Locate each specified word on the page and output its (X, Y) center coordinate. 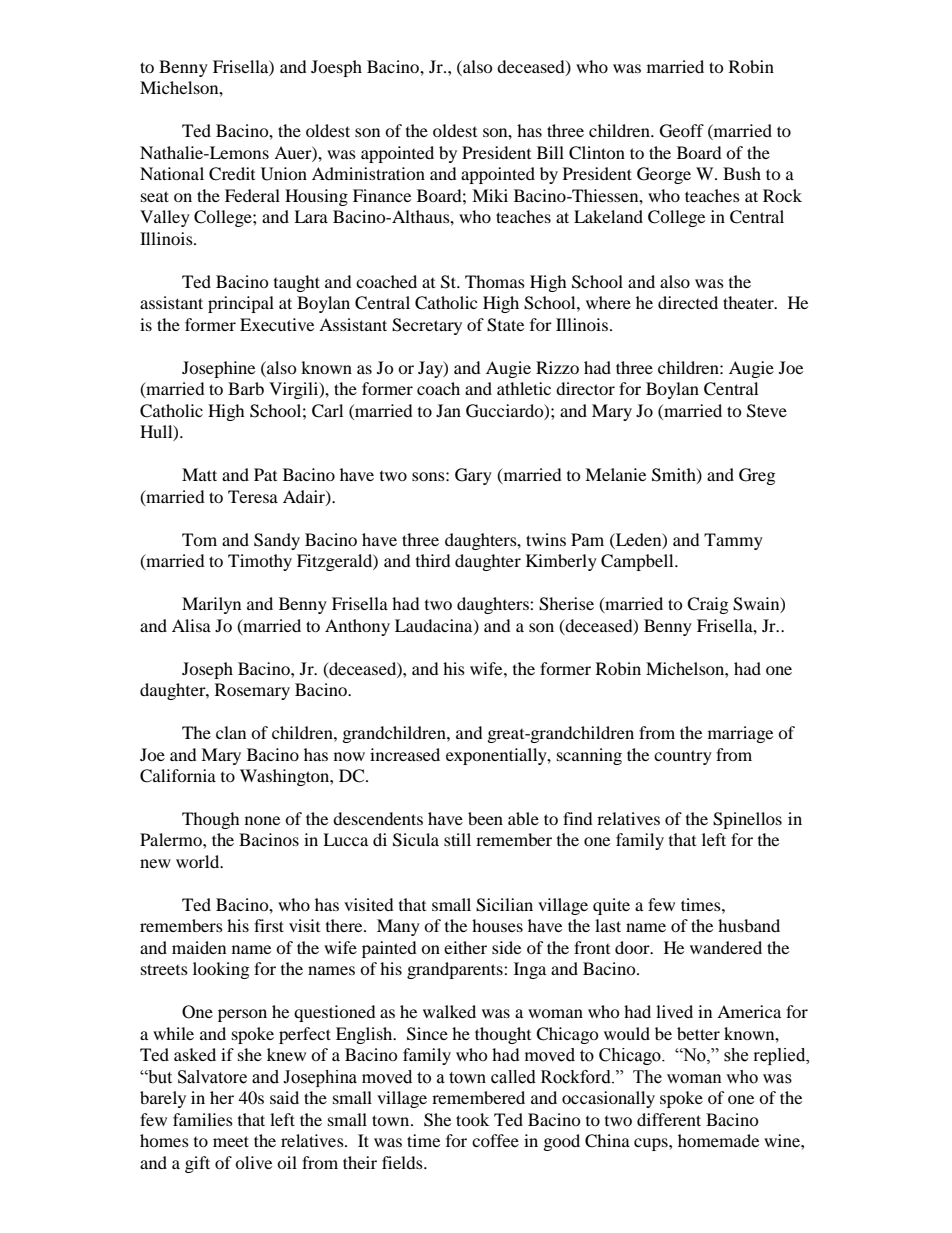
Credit (232, 174)
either (465, 947)
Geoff (682, 131)
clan (231, 732)
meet (231, 1141)
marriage (740, 734)
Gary (473, 476)
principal (241, 304)
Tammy (733, 541)
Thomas (495, 281)
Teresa (253, 496)
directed (688, 302)
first (269, 925)
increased (405, 754)
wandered (726, 947)
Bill (550, 152)
